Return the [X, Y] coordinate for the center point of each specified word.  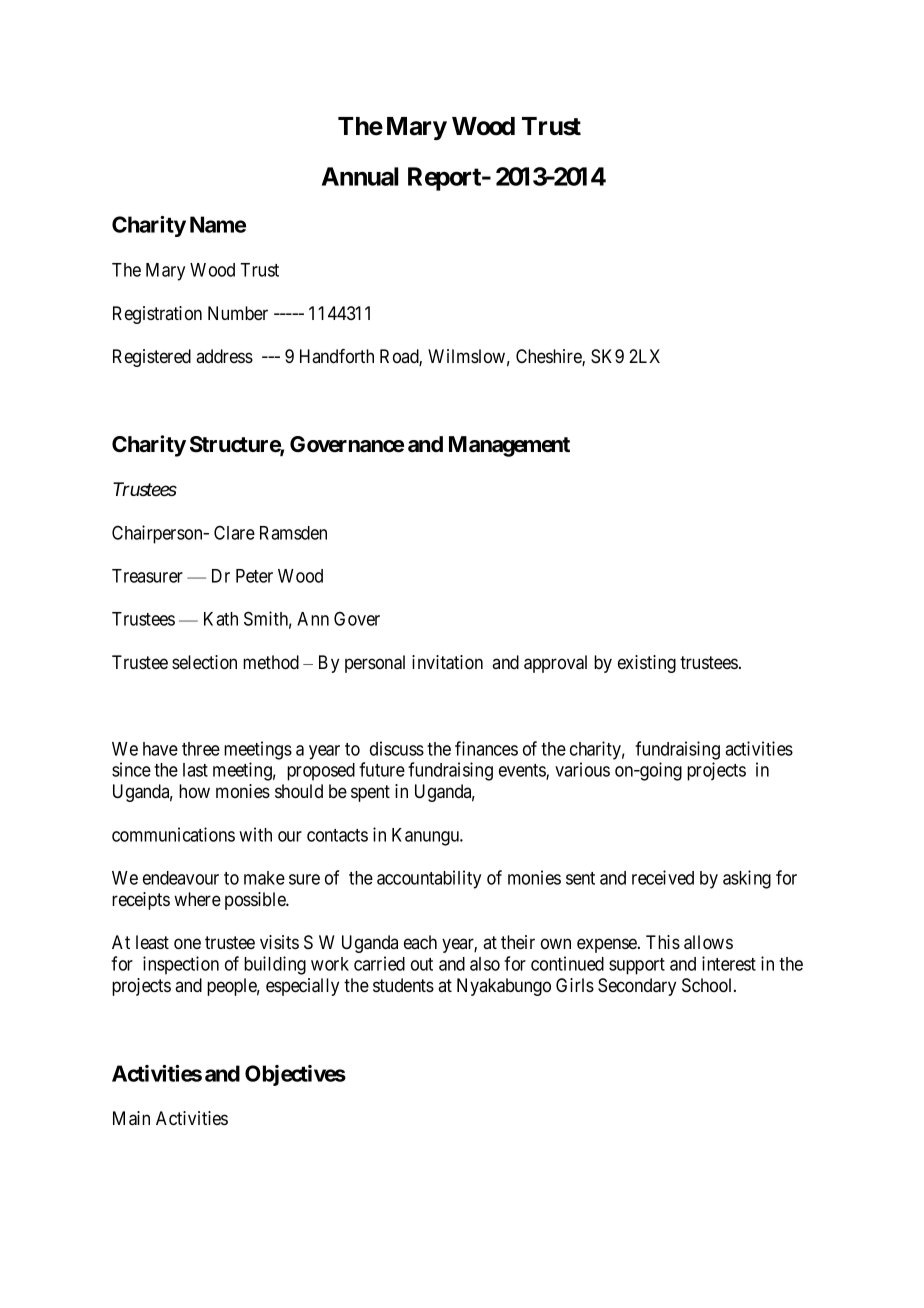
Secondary [637, 987]
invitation [447, 662]
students [403, 985]
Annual [360, 176]
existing [647, 664]
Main [131, 1118]
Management [509, 446]
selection [204, 662]
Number [238, 313]
